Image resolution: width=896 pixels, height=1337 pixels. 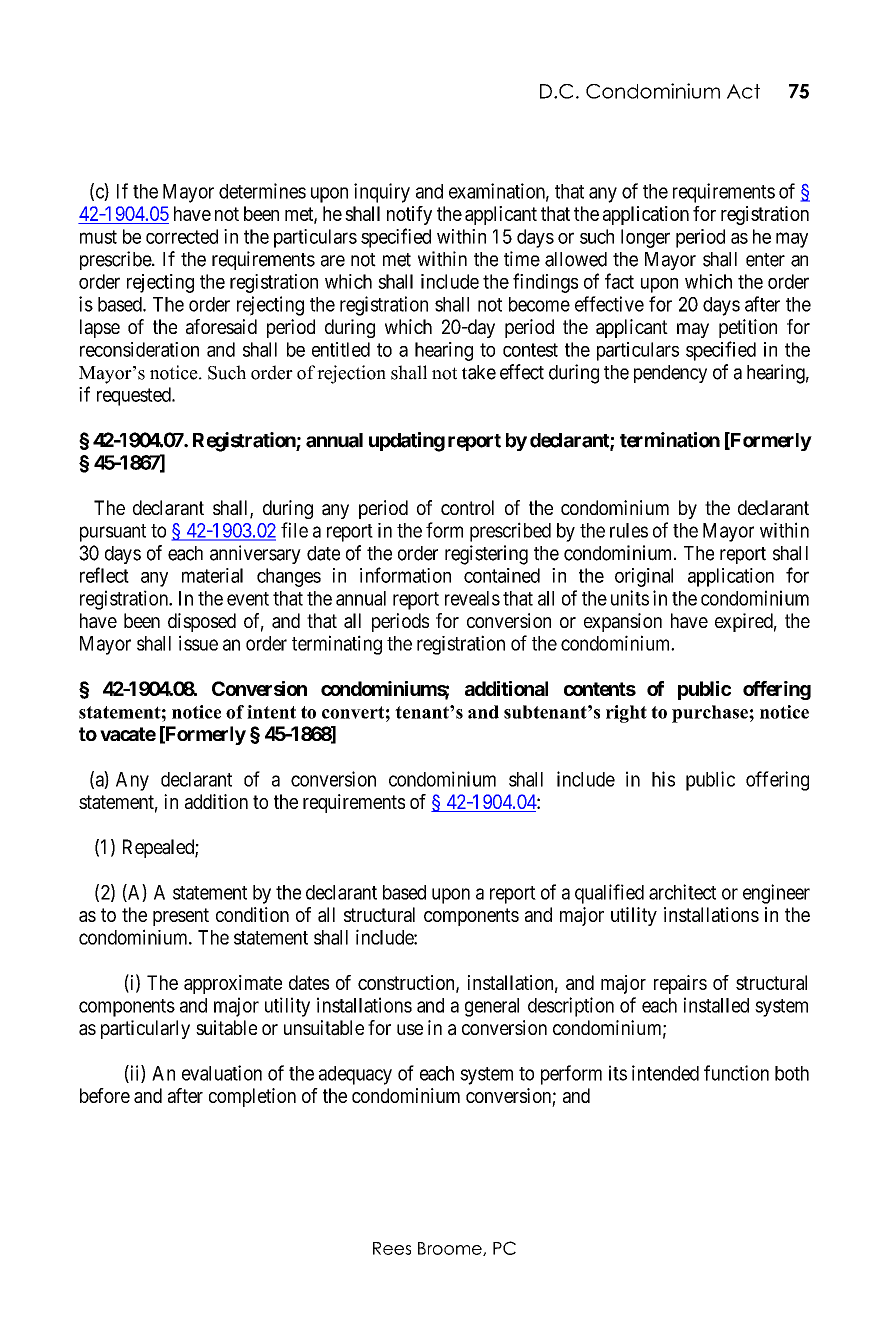 What do you see at coordinates (680, 984) in the screenshot?
I see `repairs` at bounding box center [680, 984].
